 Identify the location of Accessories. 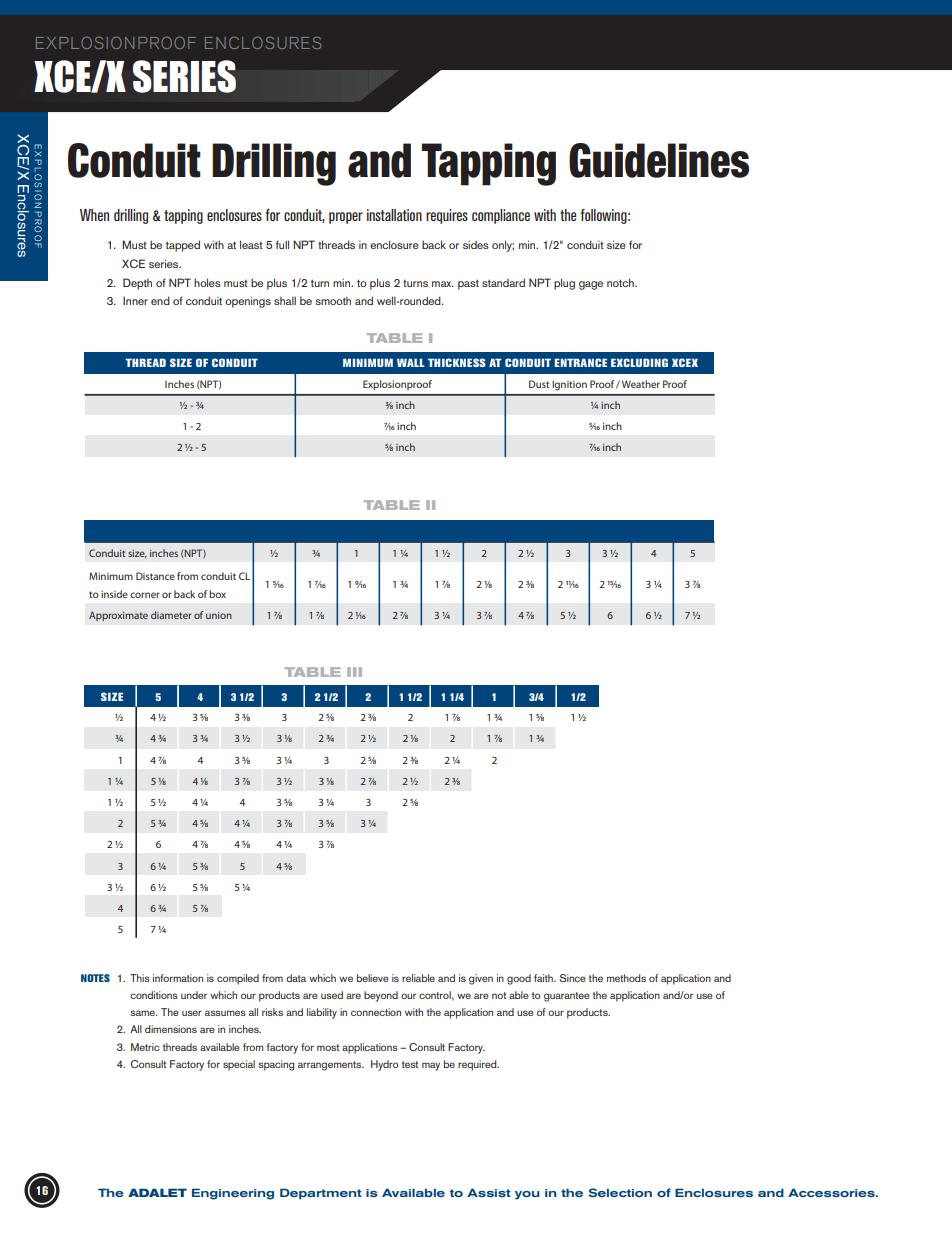
(832, 1192).
